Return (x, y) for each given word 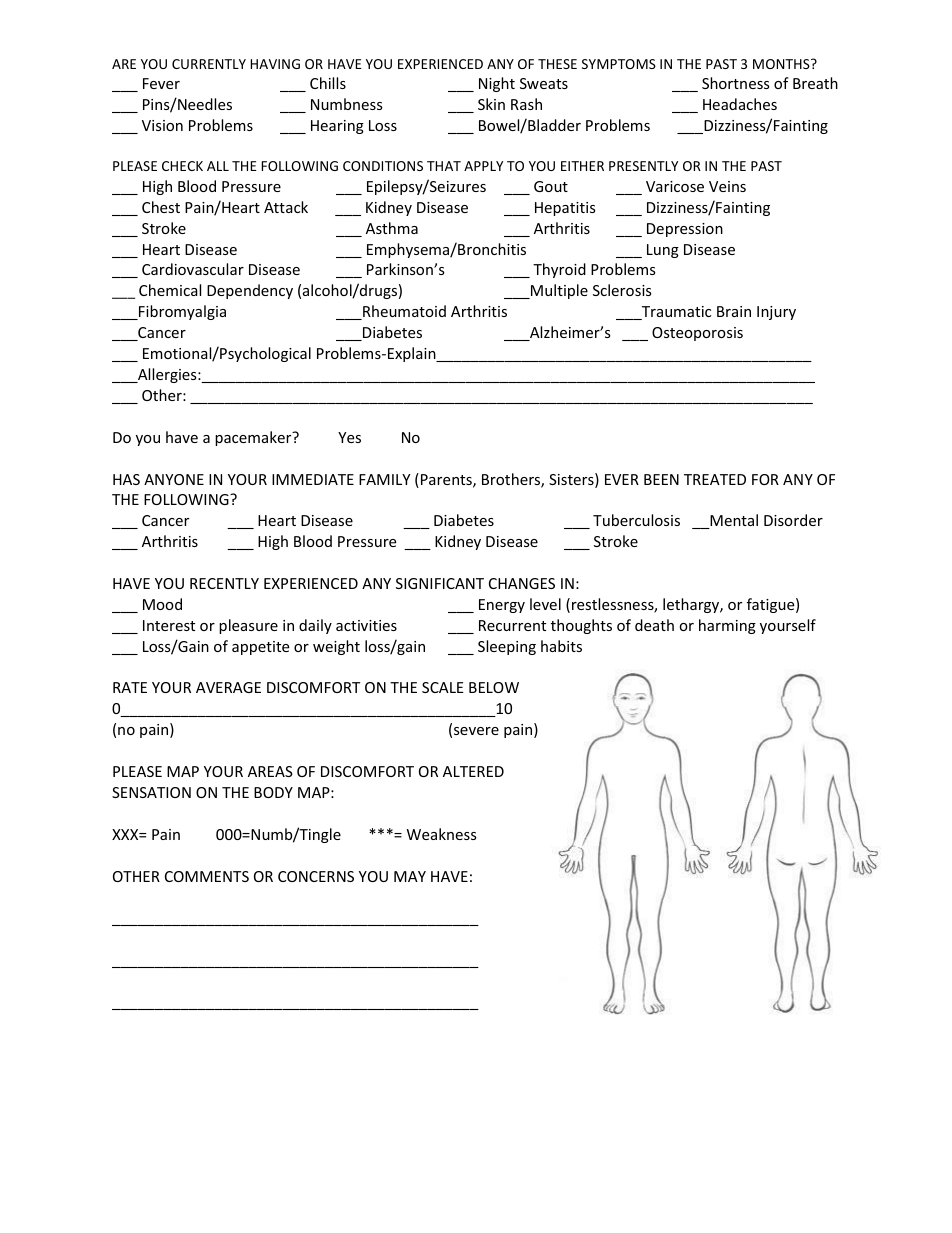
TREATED (715, 479)
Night (497, 84)
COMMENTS (207, 876)
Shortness (736, 83)
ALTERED (473, 771)
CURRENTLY (209, 64)
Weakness (442, 834)
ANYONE (174, 479)
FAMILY (384, 479)
